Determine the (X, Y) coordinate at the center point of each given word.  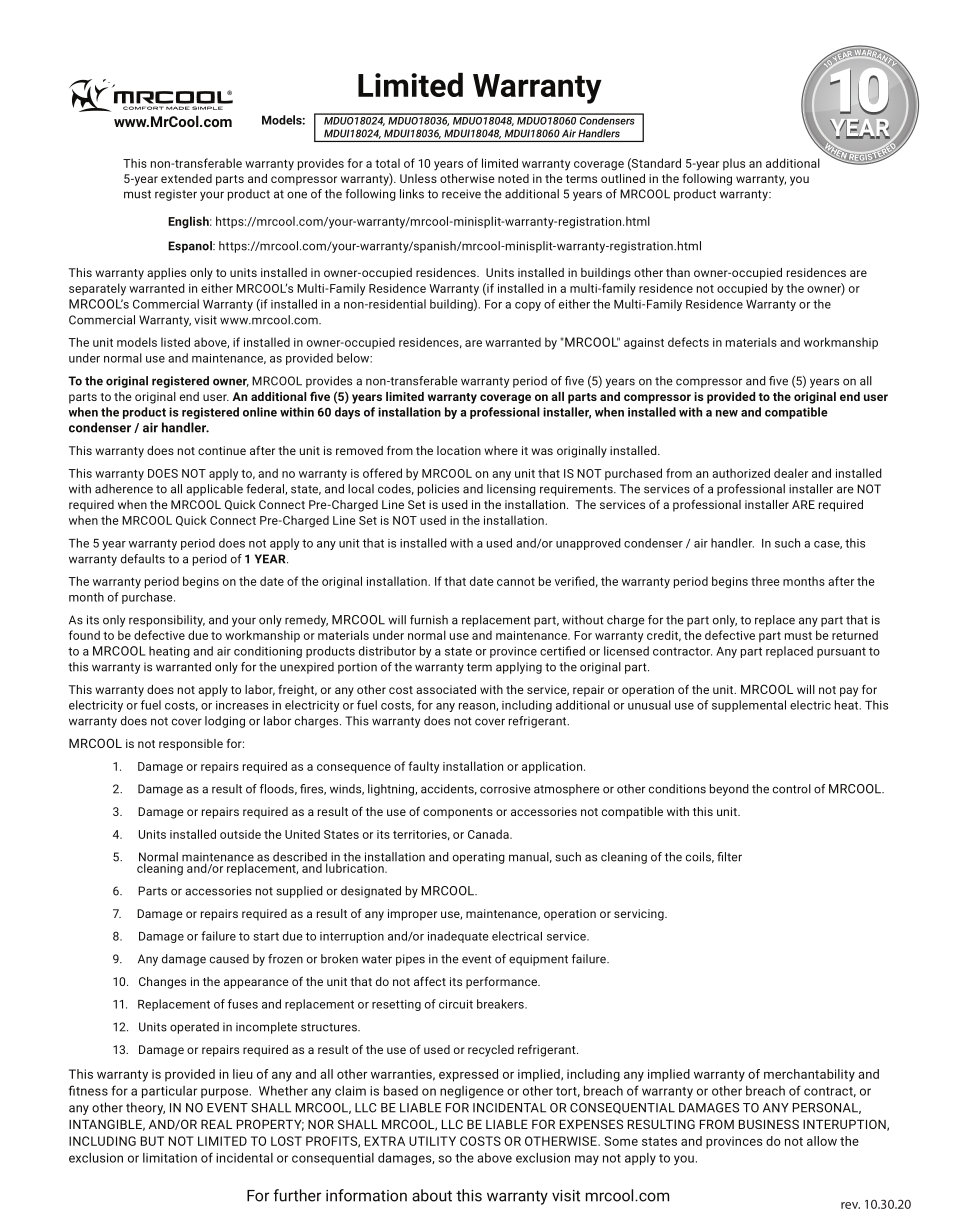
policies (438, 490)
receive (461, 194)
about (432, 1195)
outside (240, 834)
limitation (170, 1158)
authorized (741, 473)
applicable (214, 490)
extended (186, 178)
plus (734, 164)
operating (479, 858)
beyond (729, 790)
